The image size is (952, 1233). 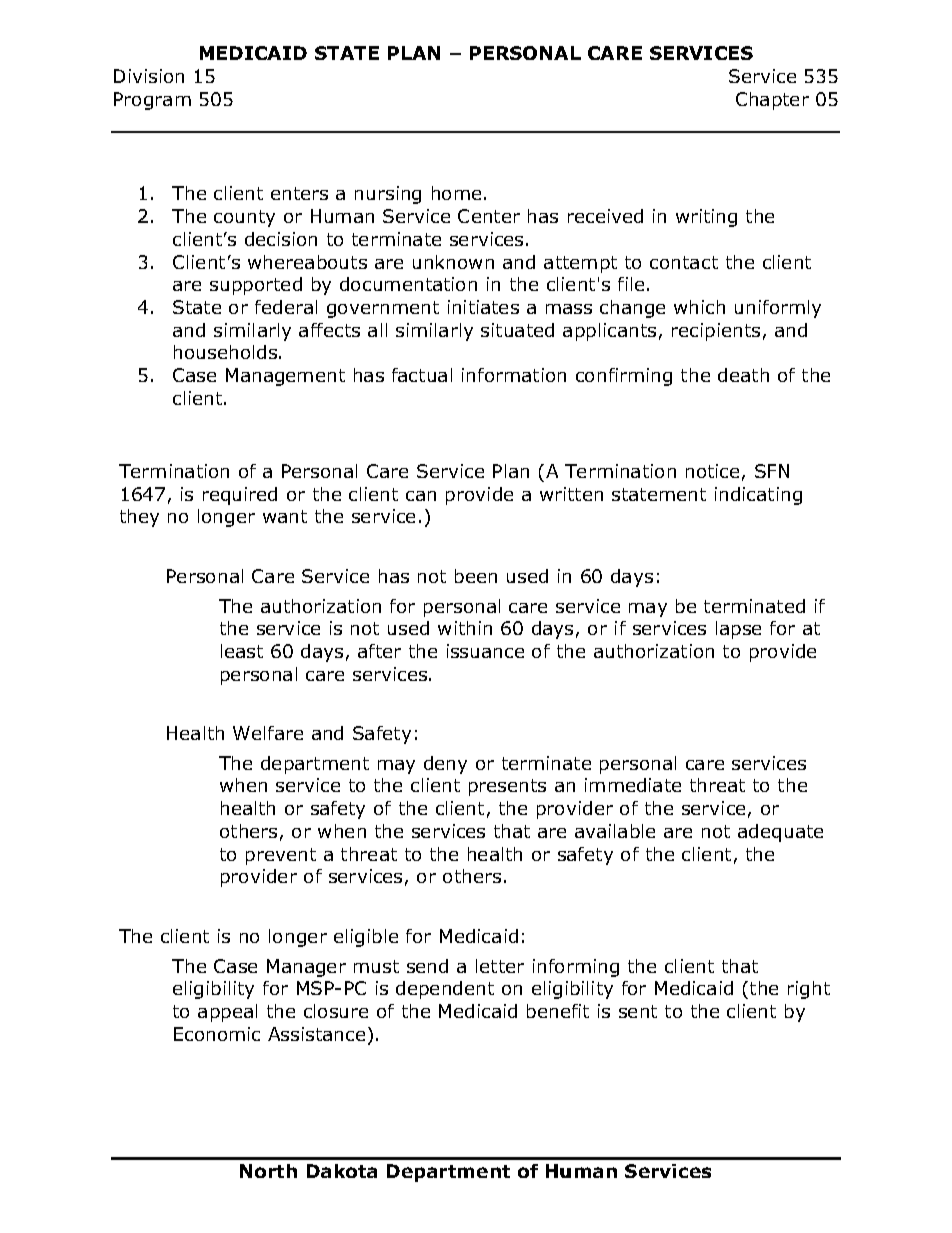 I want to click on Chapter, so click(x=772, y=101).
